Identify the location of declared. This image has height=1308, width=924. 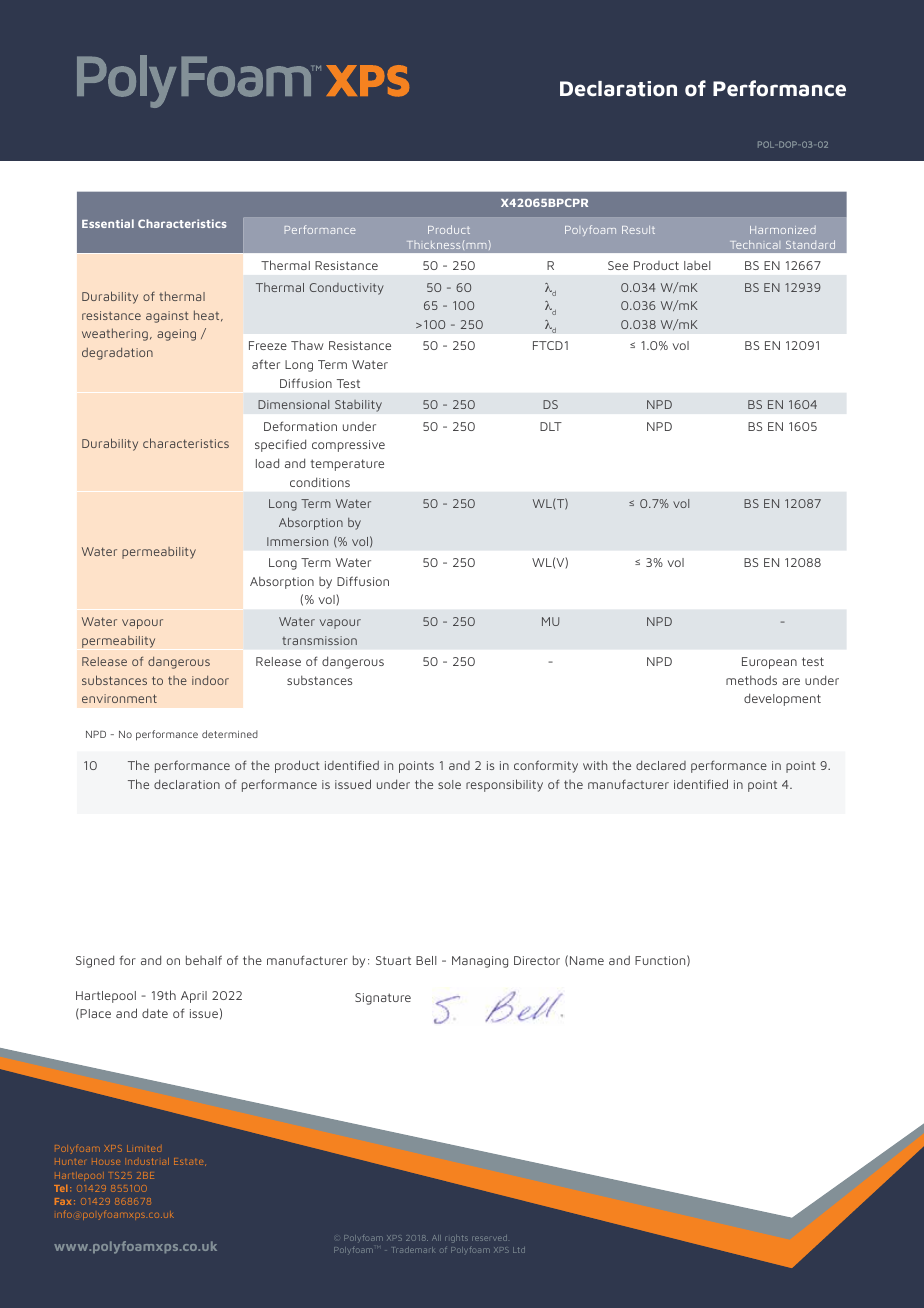
(661, 765).
